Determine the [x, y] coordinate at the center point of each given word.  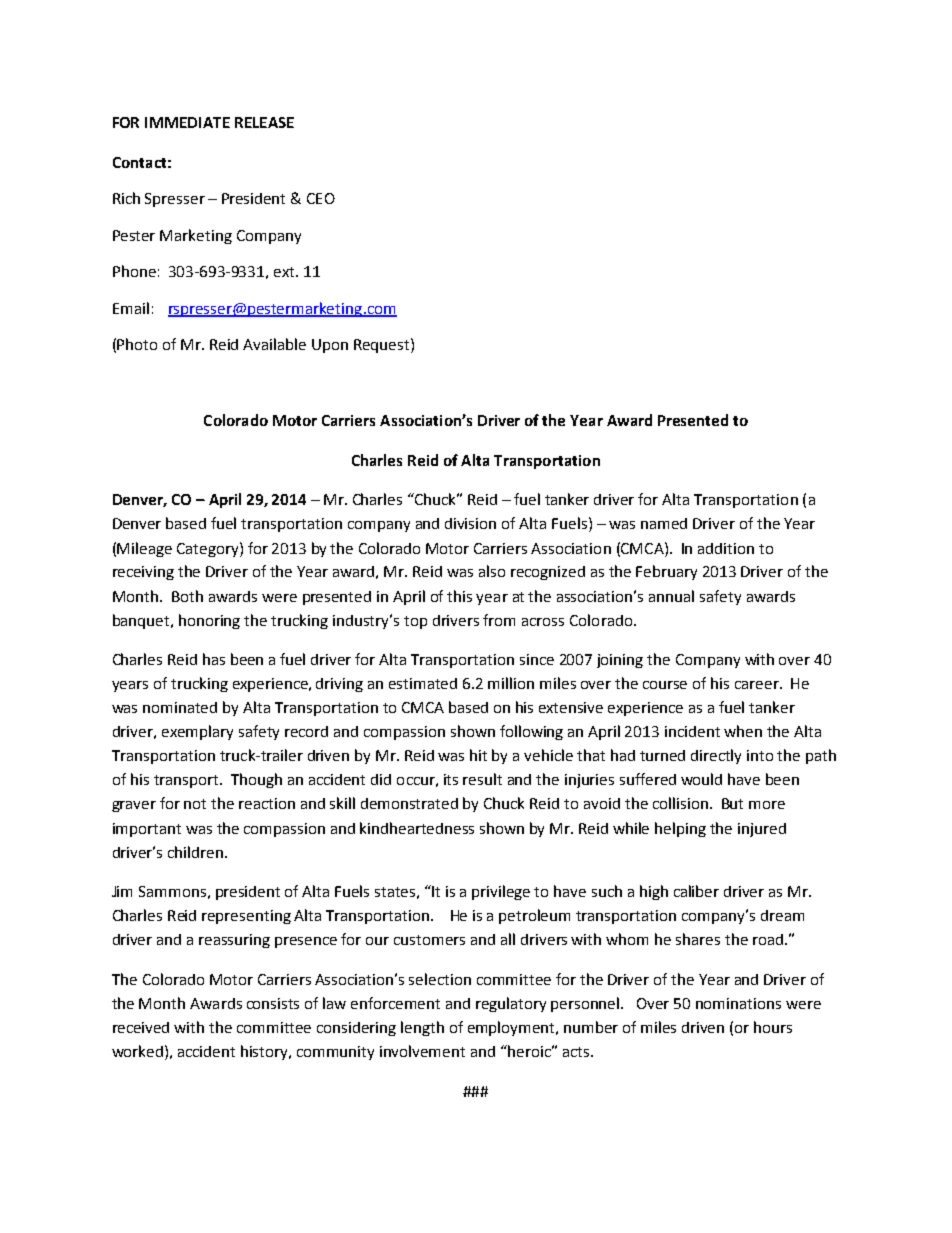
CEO [321, 198]
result [482, 779]
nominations [738, 1003]
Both [187, 596]
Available [274, 344]
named [664, 523]
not [195, 804]
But [732, 803]
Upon [330, 346]
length [422, 1028]
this [459, 596]
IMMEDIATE [187, 122]
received [141, 1027]
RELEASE [264, 122]
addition [726, 548]
